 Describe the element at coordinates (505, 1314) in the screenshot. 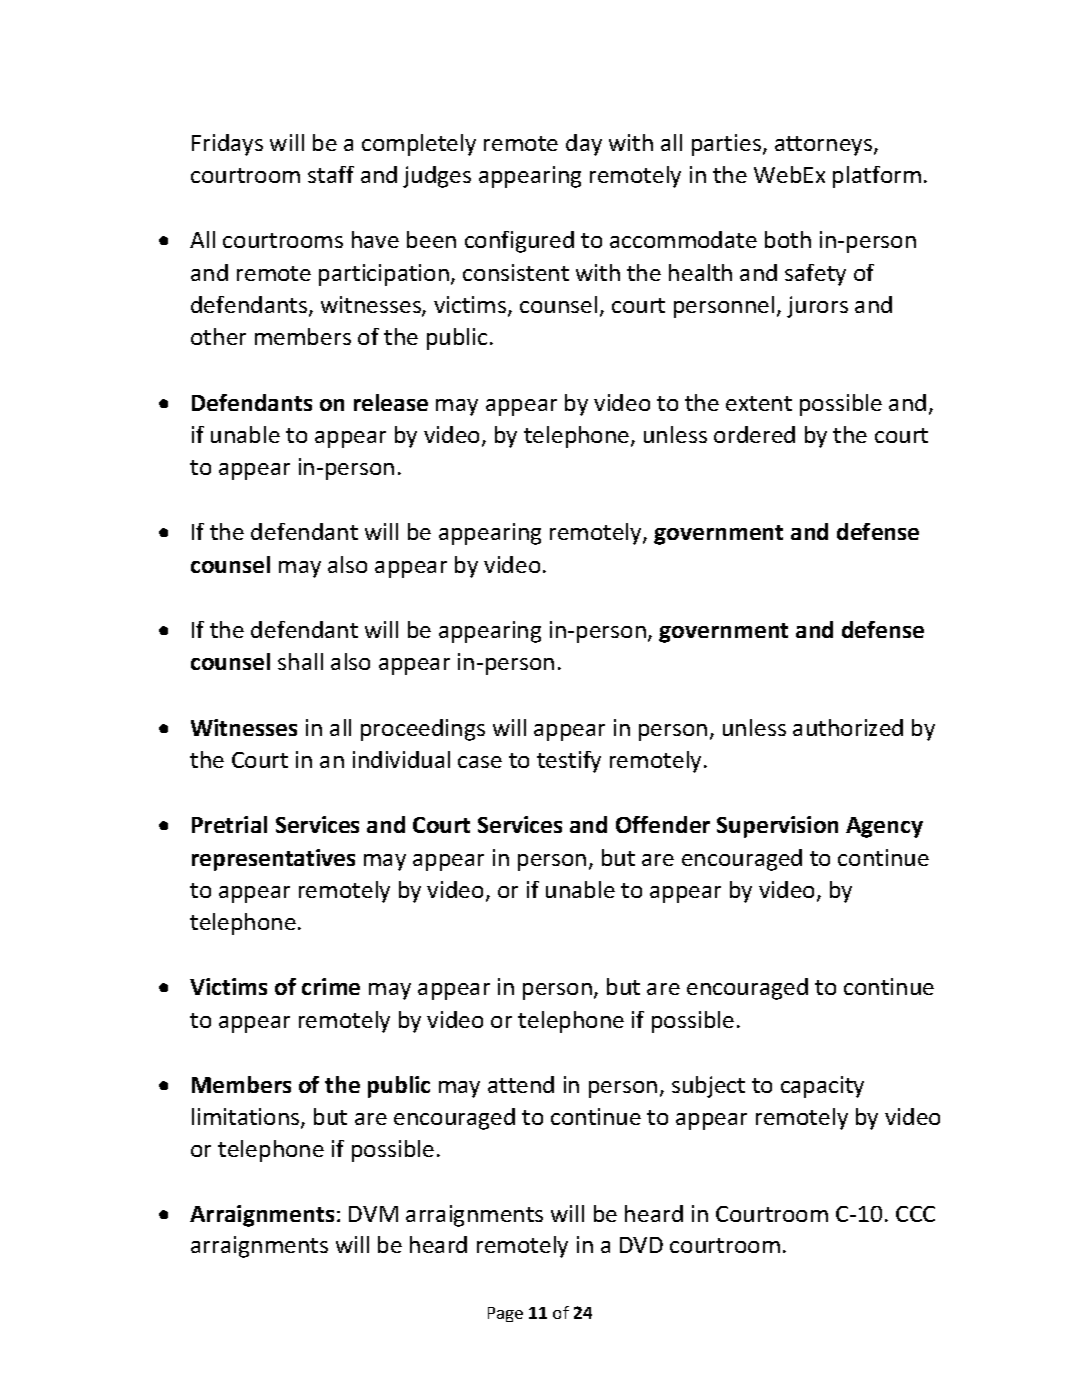

I see `Page` at that location.
